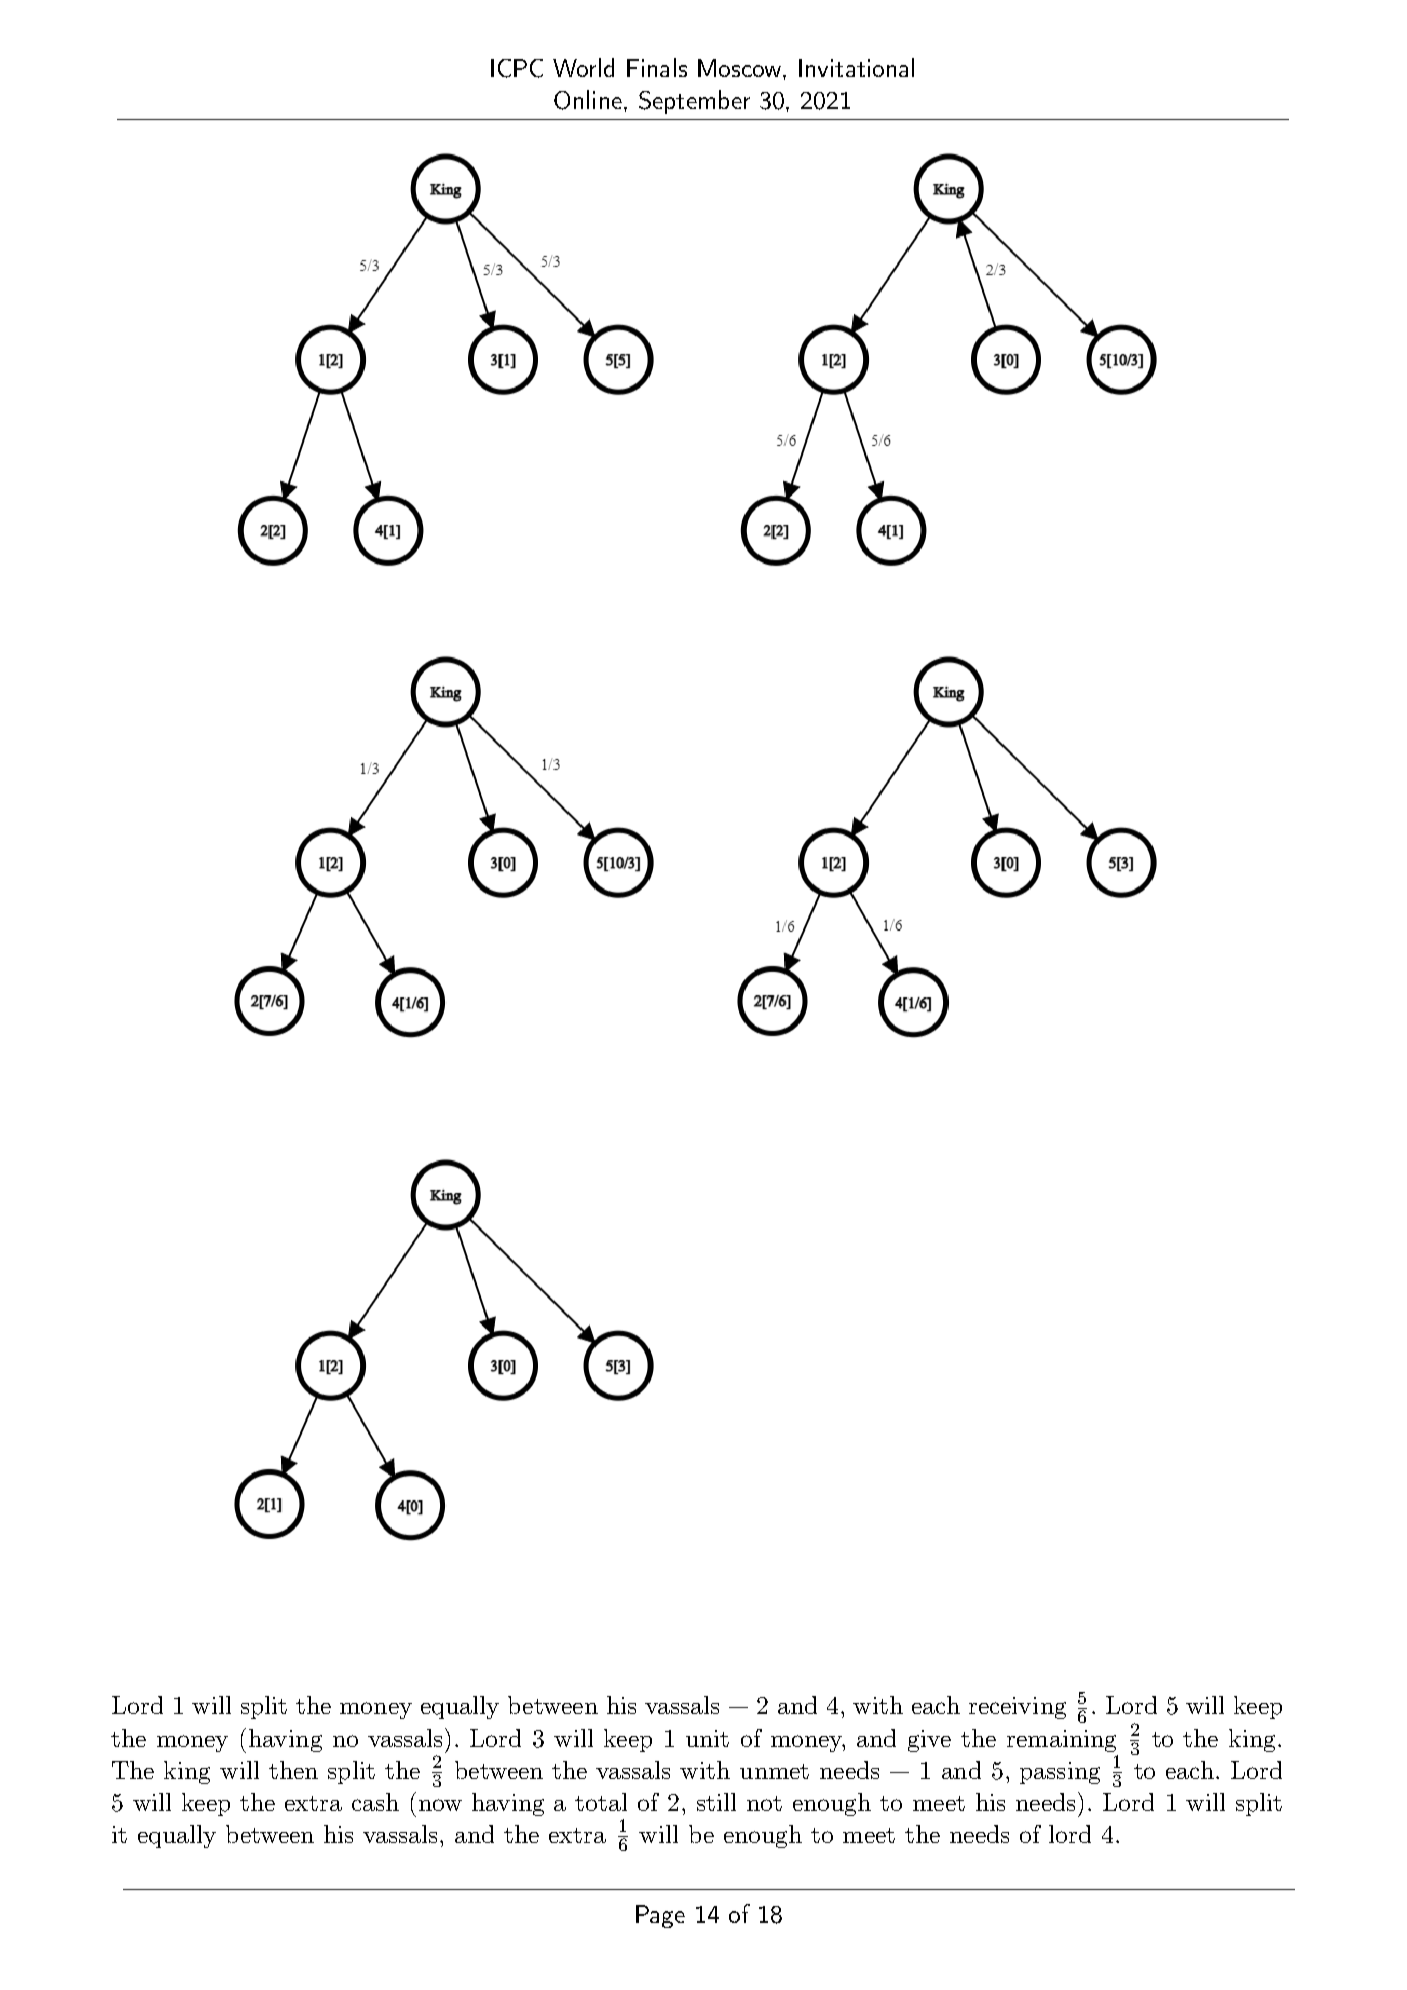 Image resolution: width=1407 pixels, height=1990 pixels. Describe the element at coordinates (1017, 1708) in the image. I see `receiving` at that location.
